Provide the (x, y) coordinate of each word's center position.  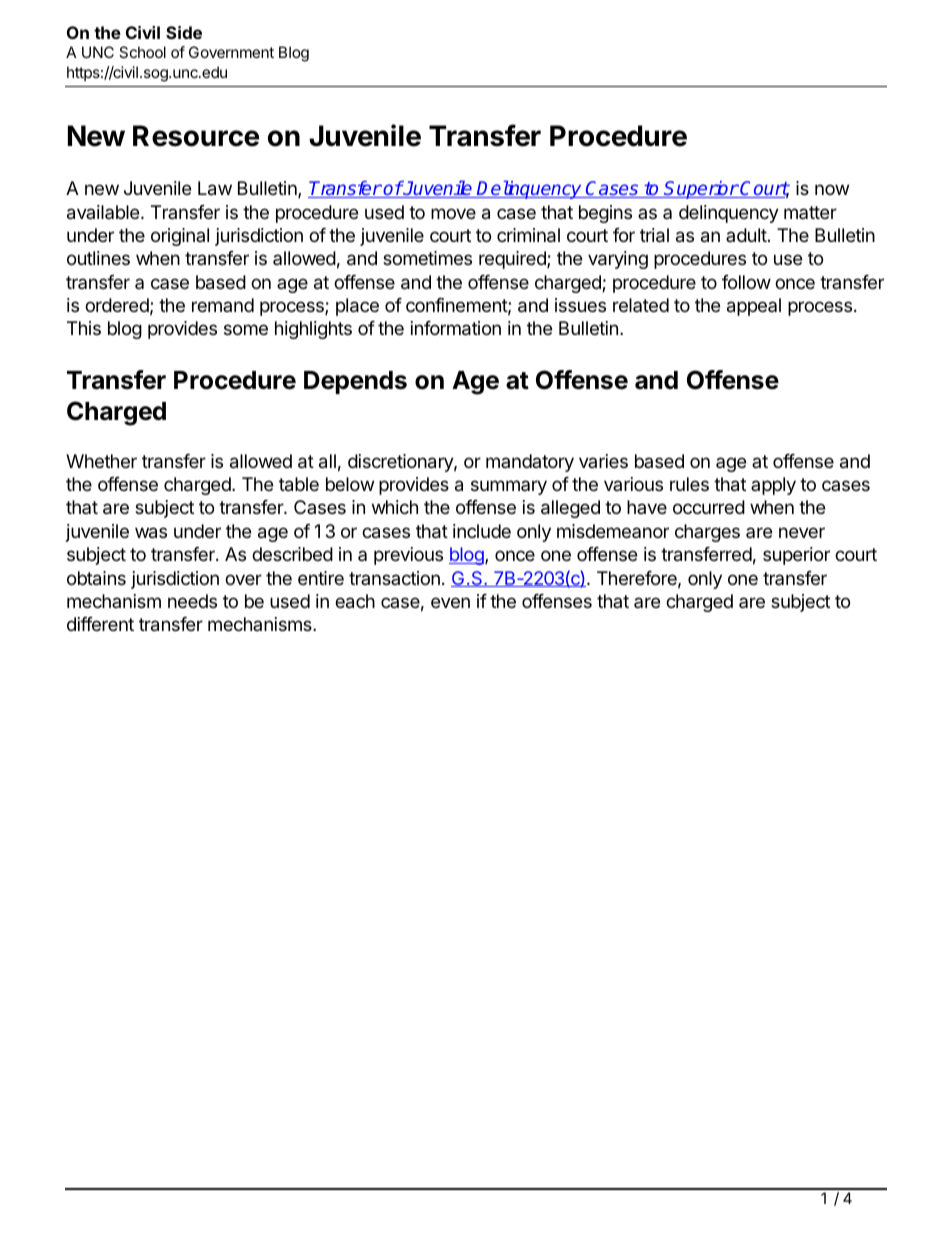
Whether (101, 461)
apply (773, 486)
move (453, 213)
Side (184, 32)
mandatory (530, 463)
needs (192, 601)
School (142, 52)
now (832, 189)
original (180, 237)
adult (746, 235)
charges (707, 533)
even (450, 602)
